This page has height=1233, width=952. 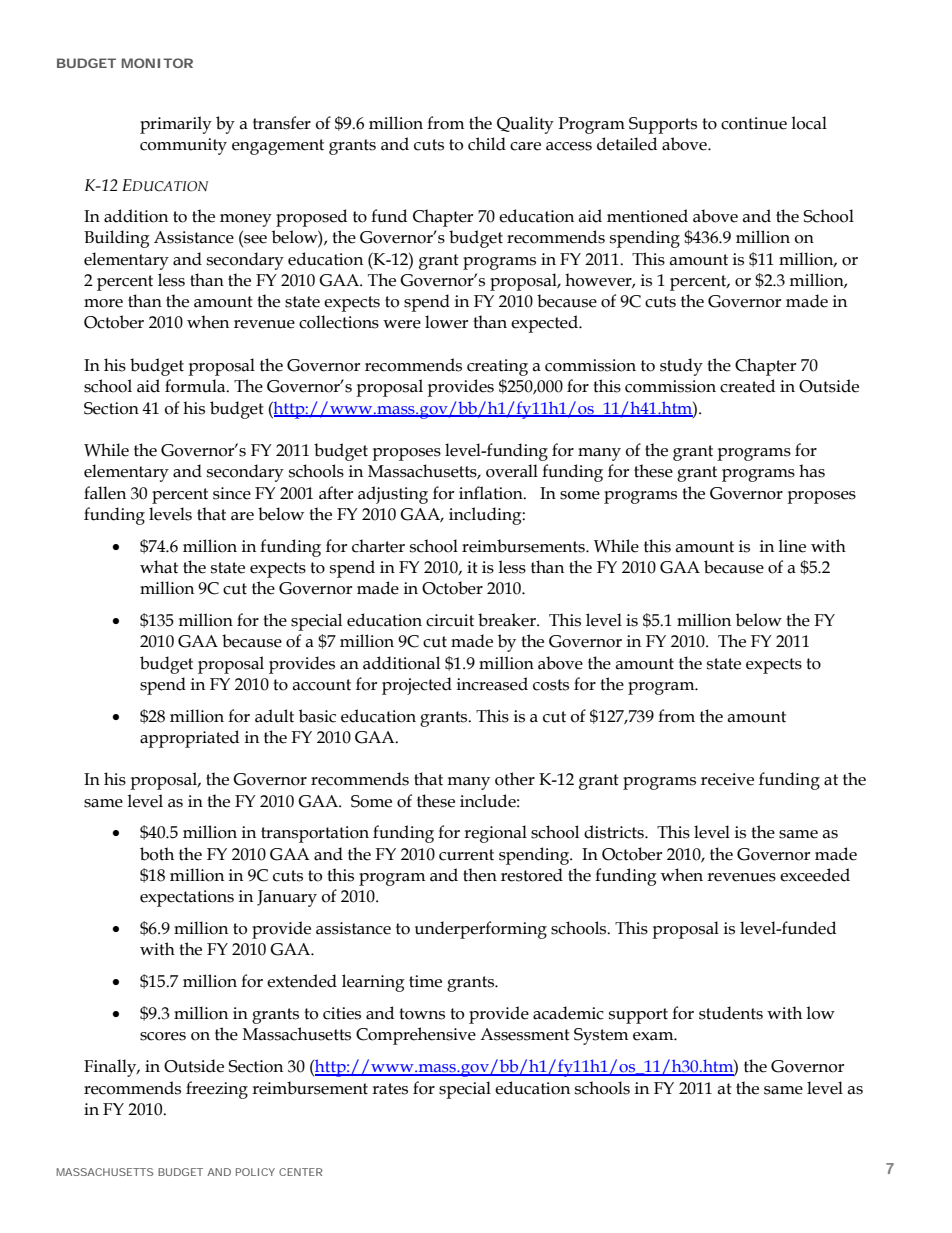 I want to click on circuit, so click(x=450, y=620).
